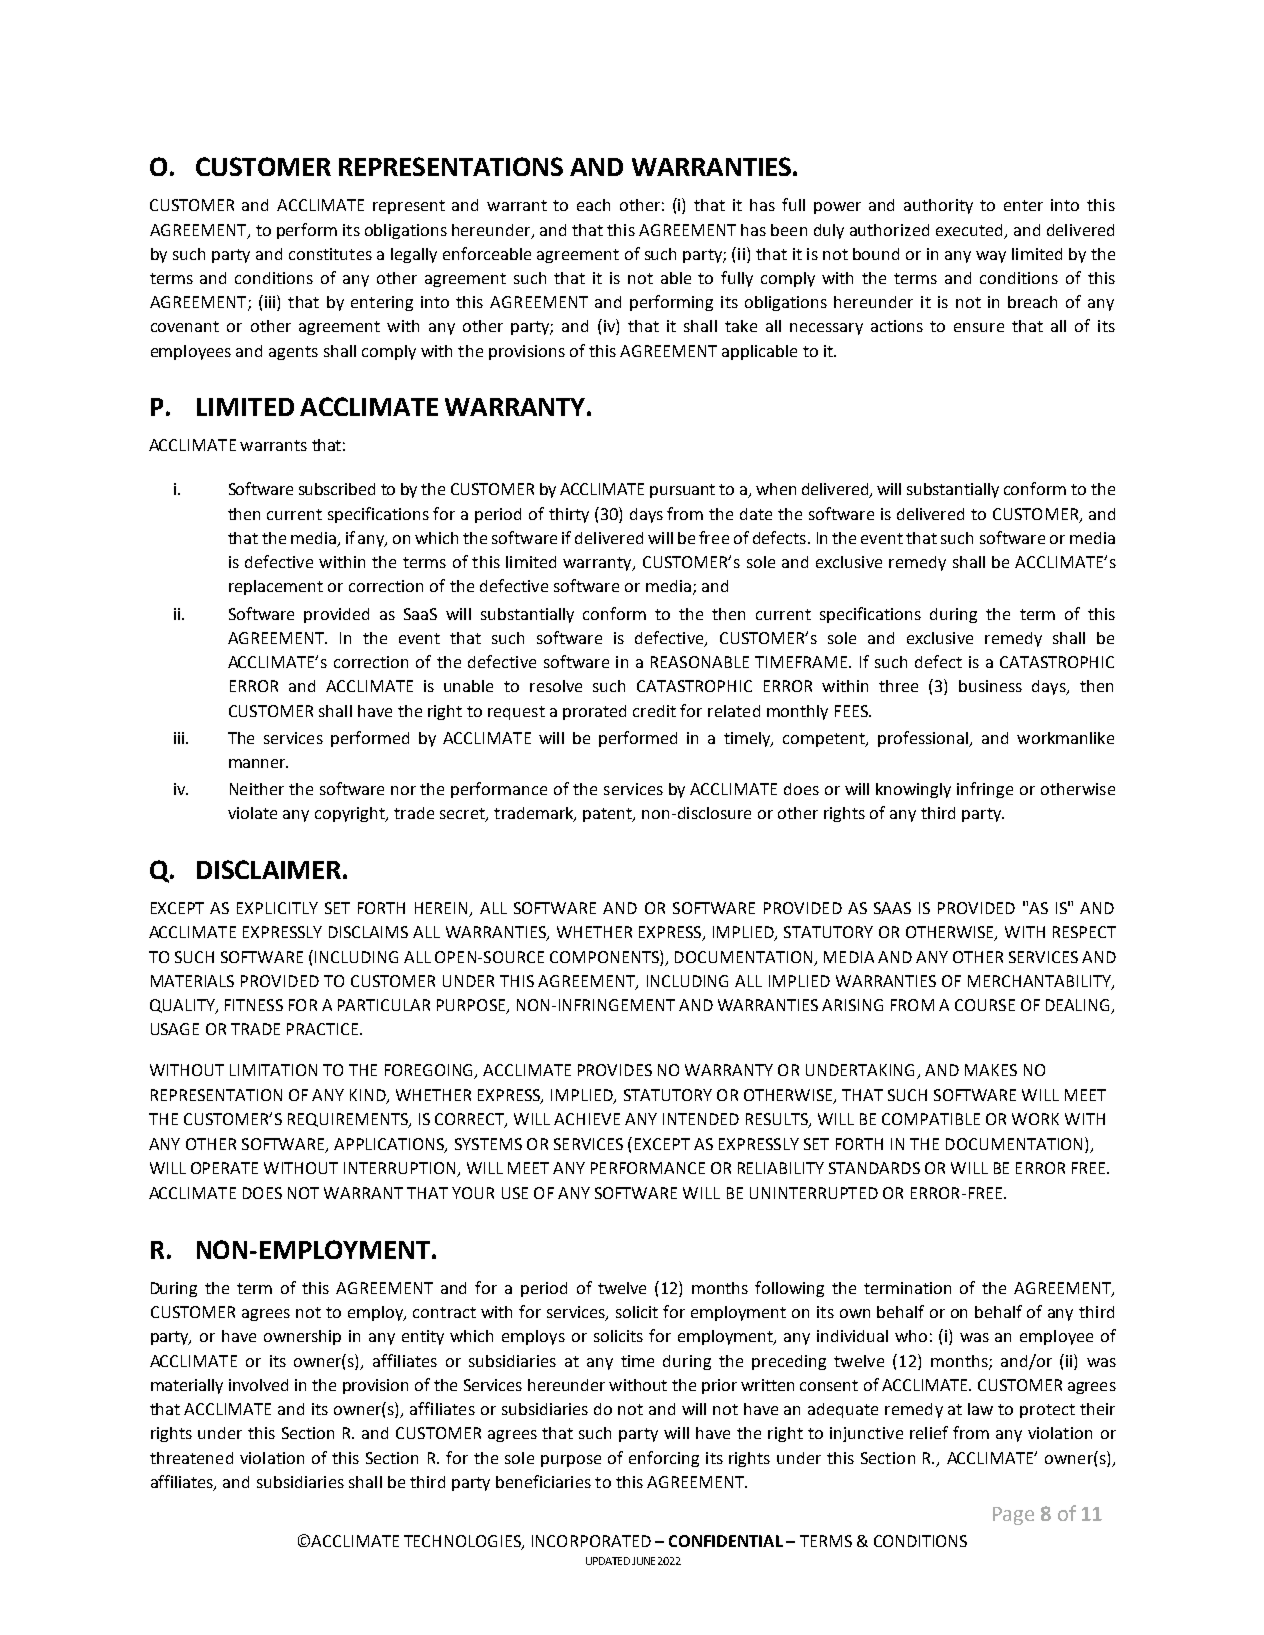 The height and width of the screenshot is (1635, 1264). I want to click on Page, so click(1013, 1516).
